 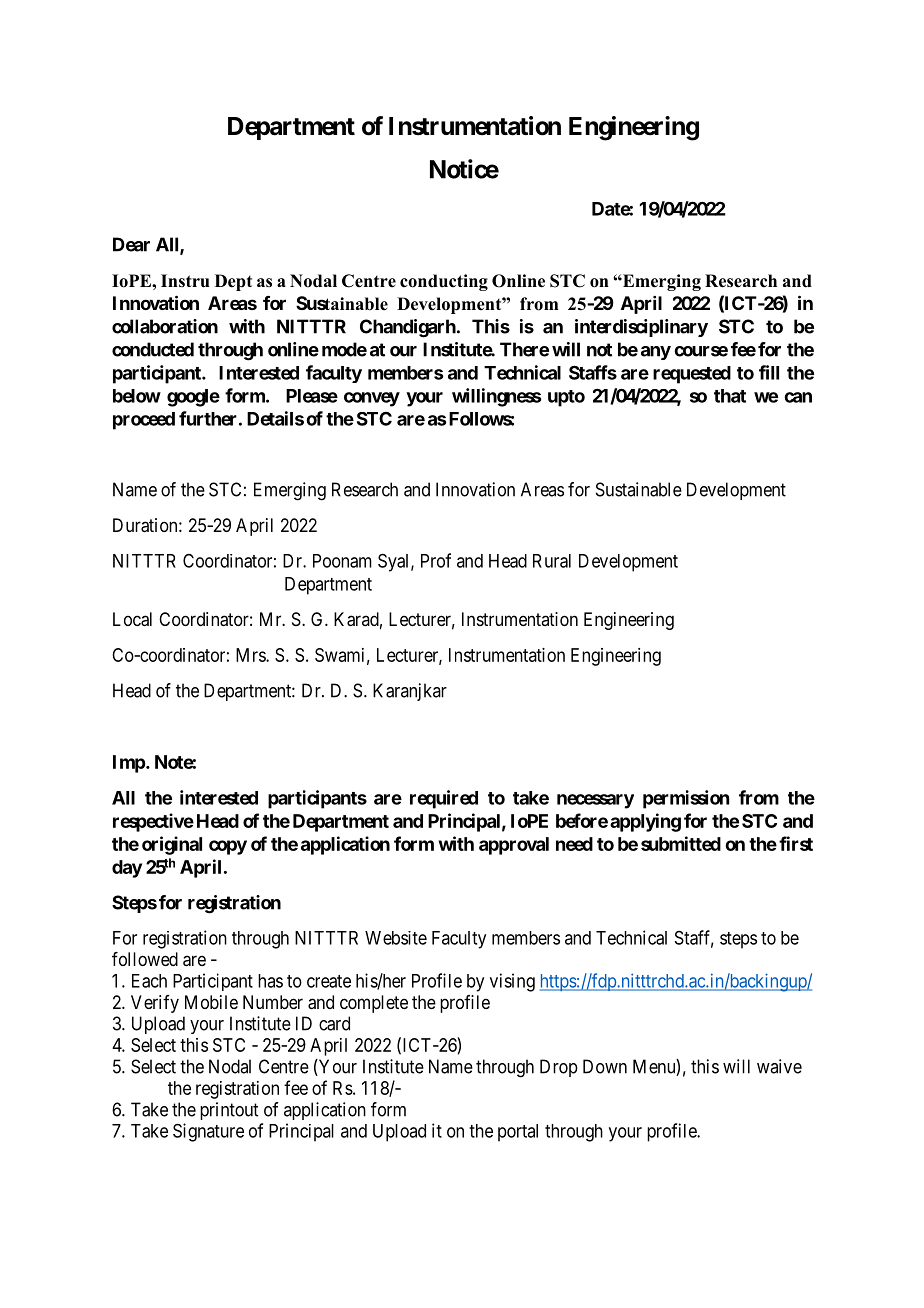 What do you see at coordinates (730, 396) in the screenshot?
I see `that` at bounding box center [730, 396].
